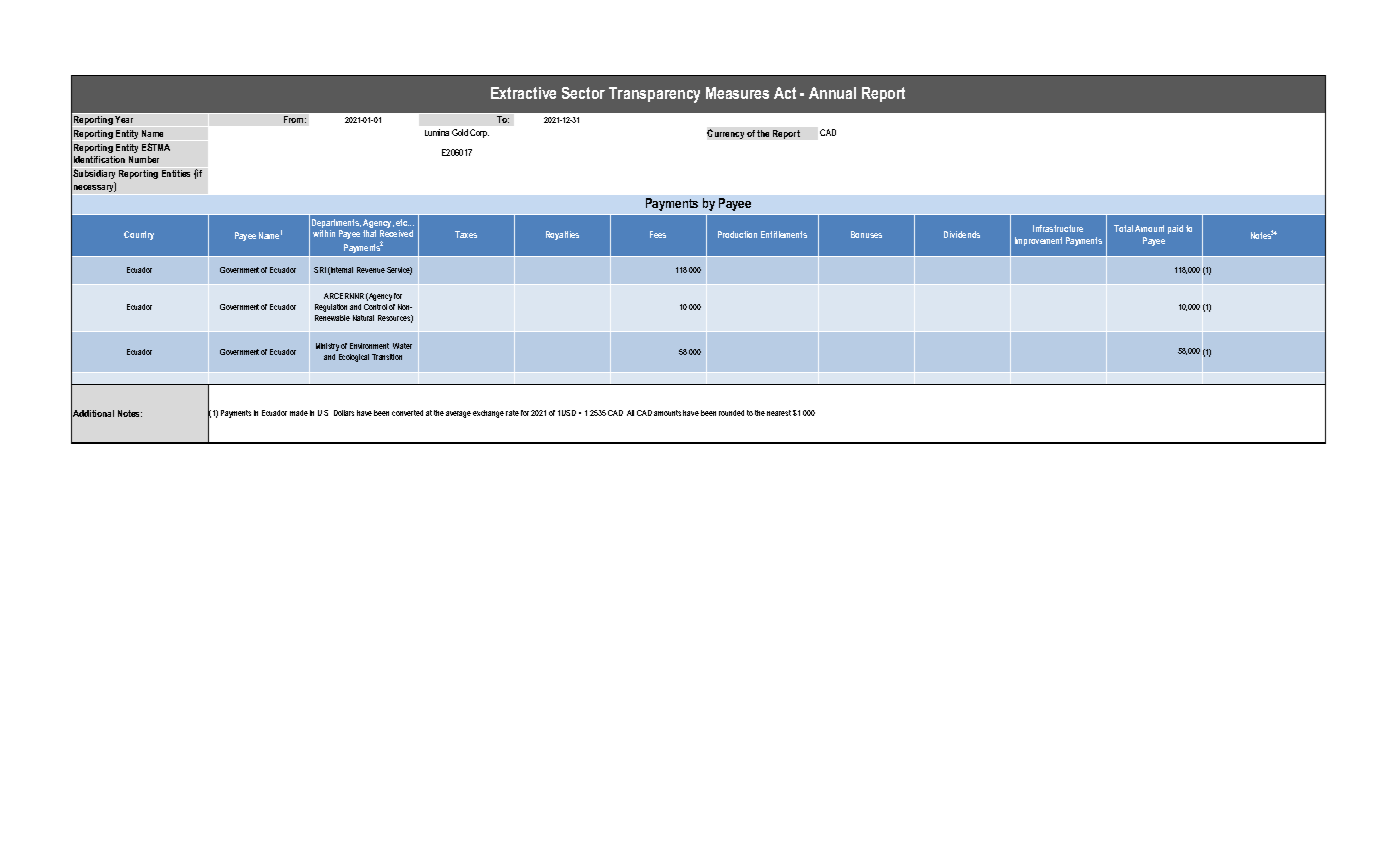  I want to click on Regulation, so click(331, 308).
